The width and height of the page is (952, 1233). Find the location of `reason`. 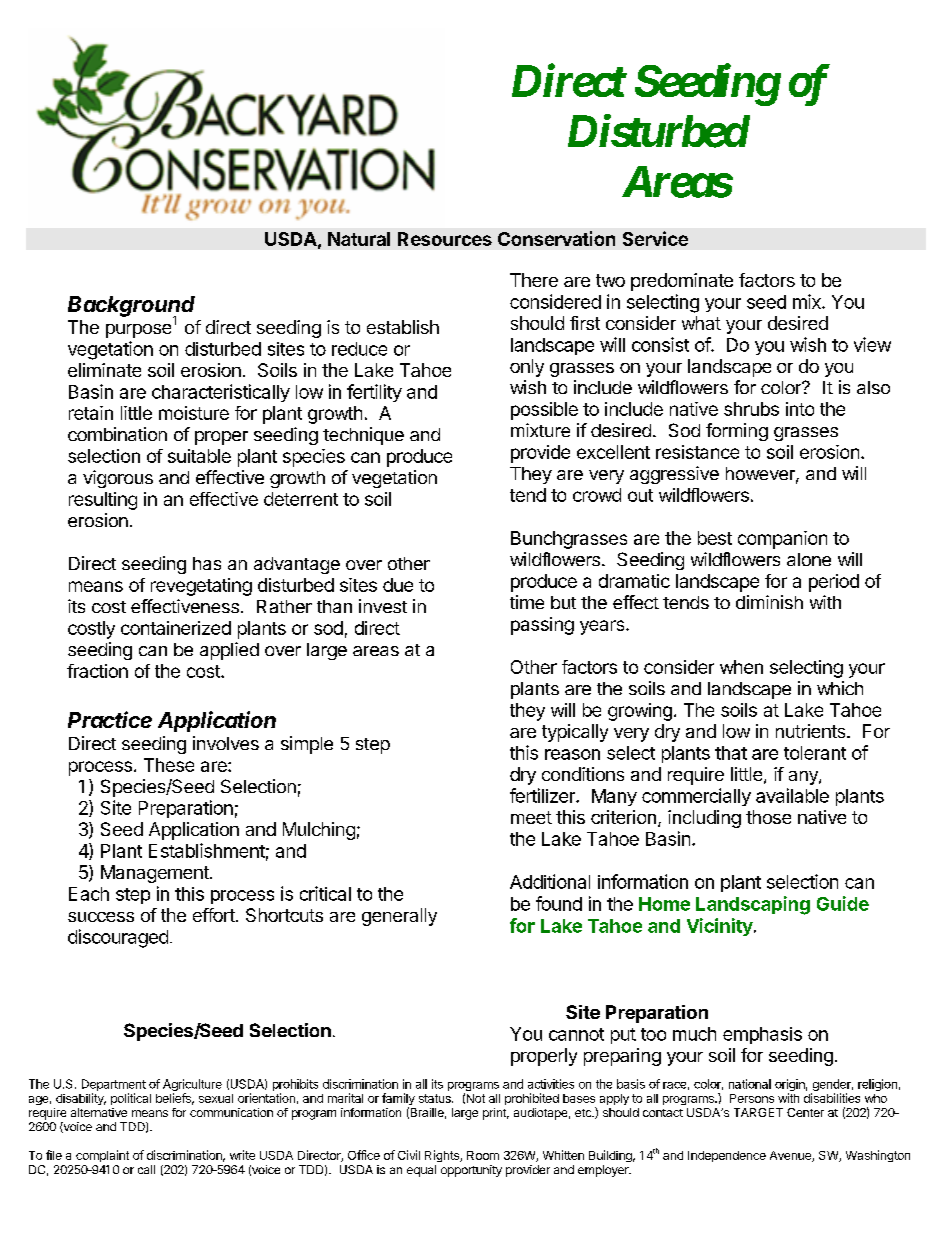

reason is located at coordinates (572, 754).
